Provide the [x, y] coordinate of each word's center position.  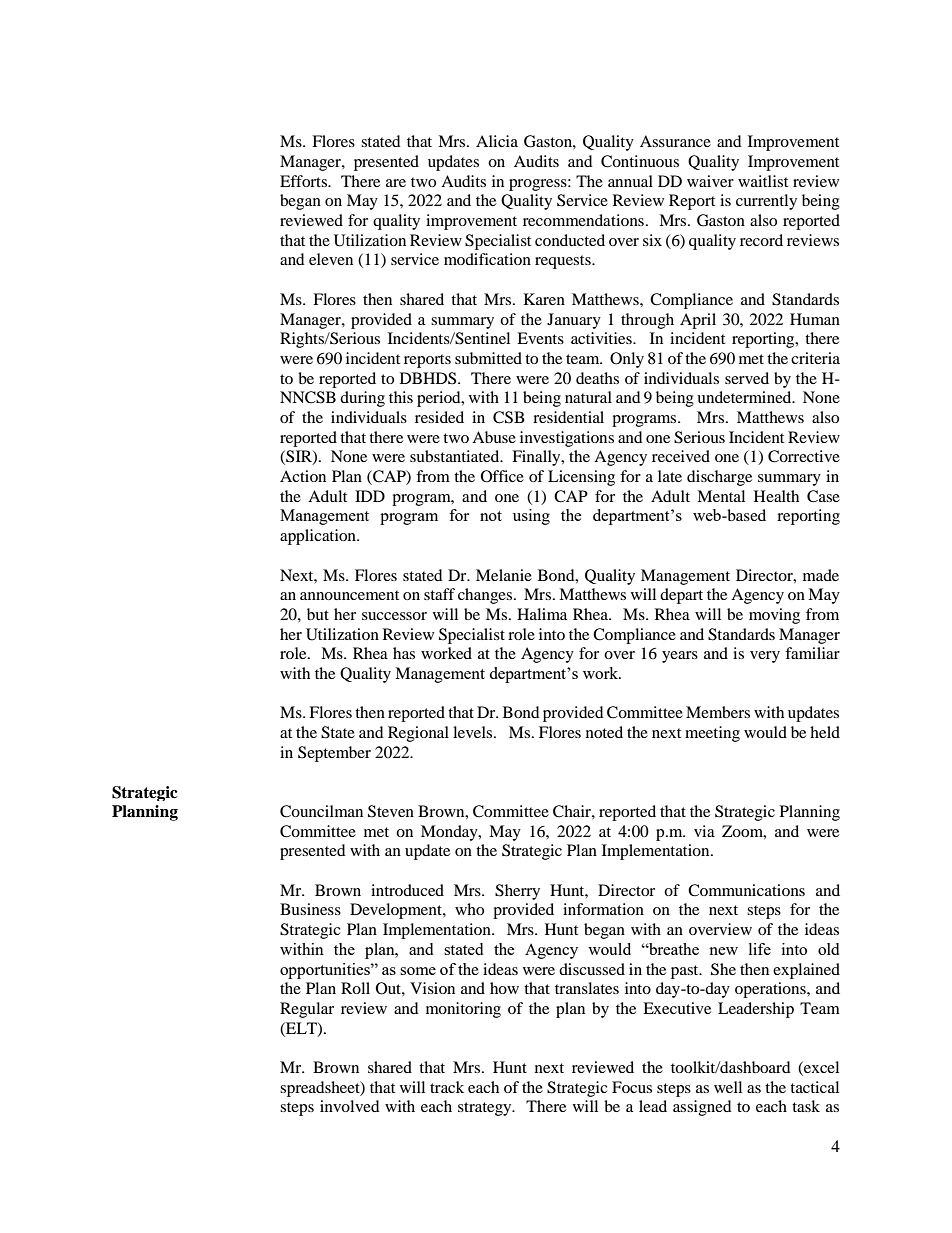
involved [350, 1106]
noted [604, 732]
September [334, 754]
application [319, 537]
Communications [746, 890]
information [603, 909]
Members [718, 712]
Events [540, 338]
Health [776, 496]
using [531, 517]
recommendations [583, 220]
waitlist [763, 181]
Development [397, 911]
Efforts [305, 181]
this [401, 397]
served [747, 378]
